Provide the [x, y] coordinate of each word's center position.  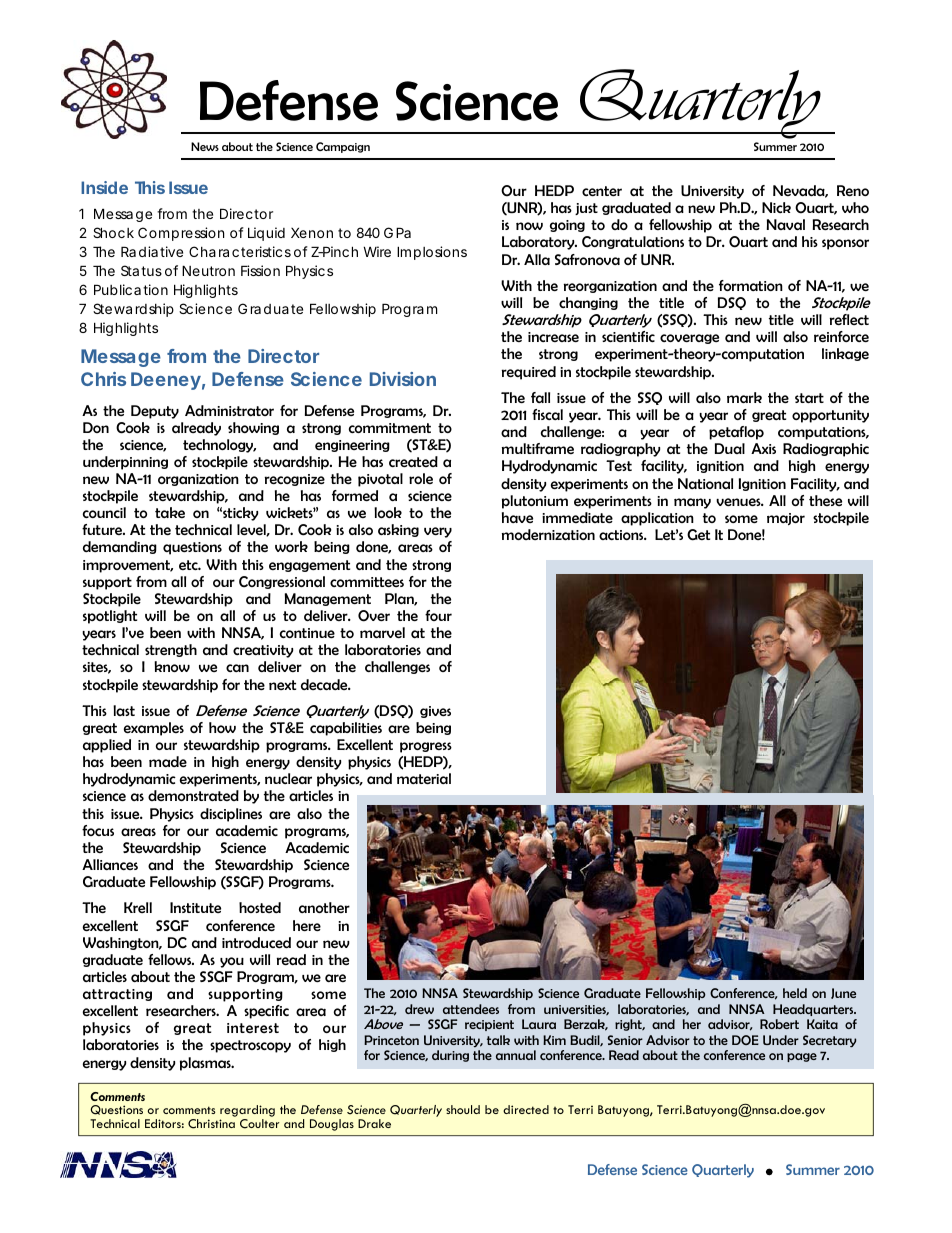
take [170, 512]
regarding [247, 1112]
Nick [776, 207]
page [802, 1057]
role [421, 478]
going [567, 226]
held [795, 993]
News [205, 146]
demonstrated [193, 795]
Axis [763, 448]
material [424, 778]
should [463, 1109]
